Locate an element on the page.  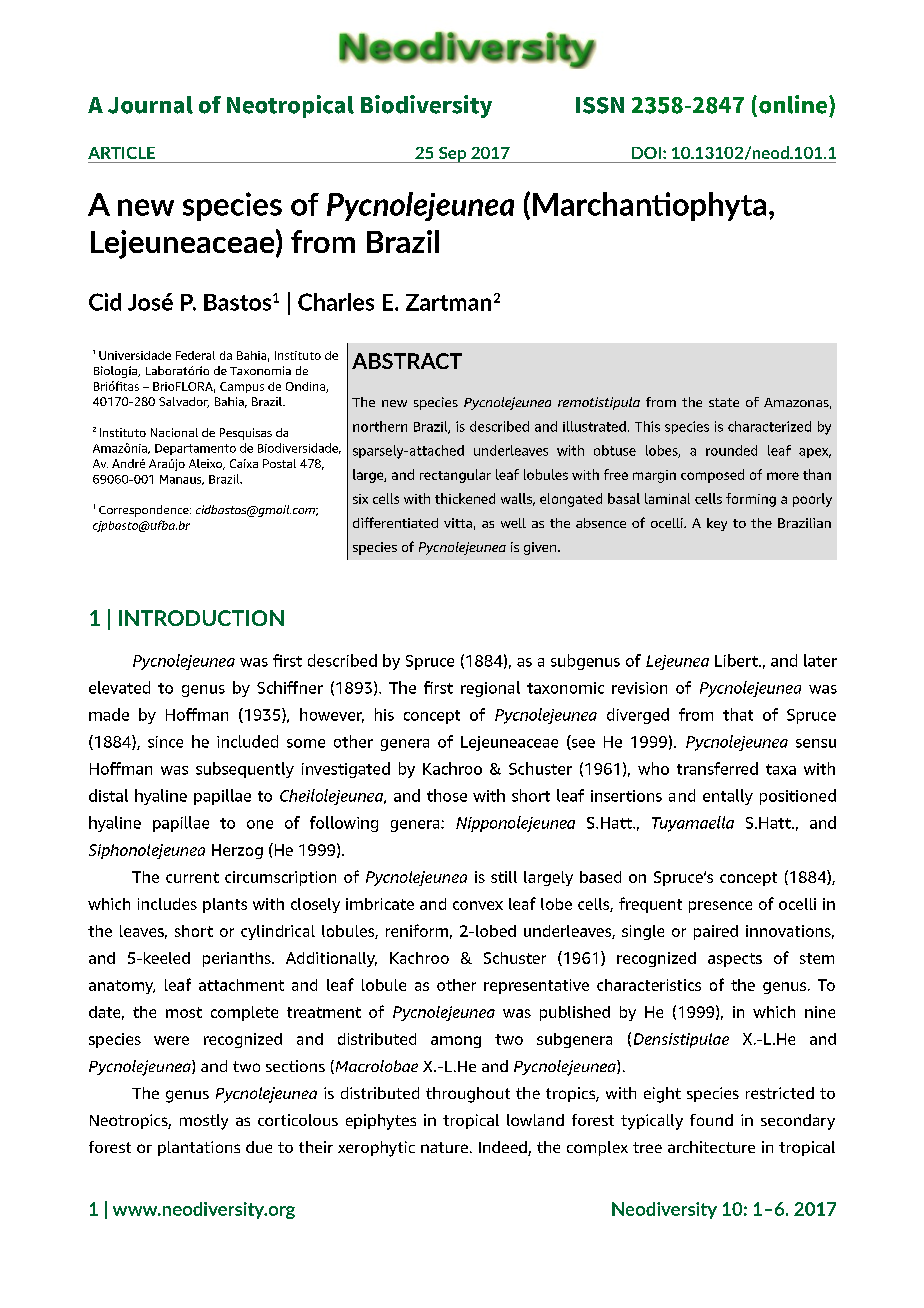
throughout is located at coordinates (468, 1095).
